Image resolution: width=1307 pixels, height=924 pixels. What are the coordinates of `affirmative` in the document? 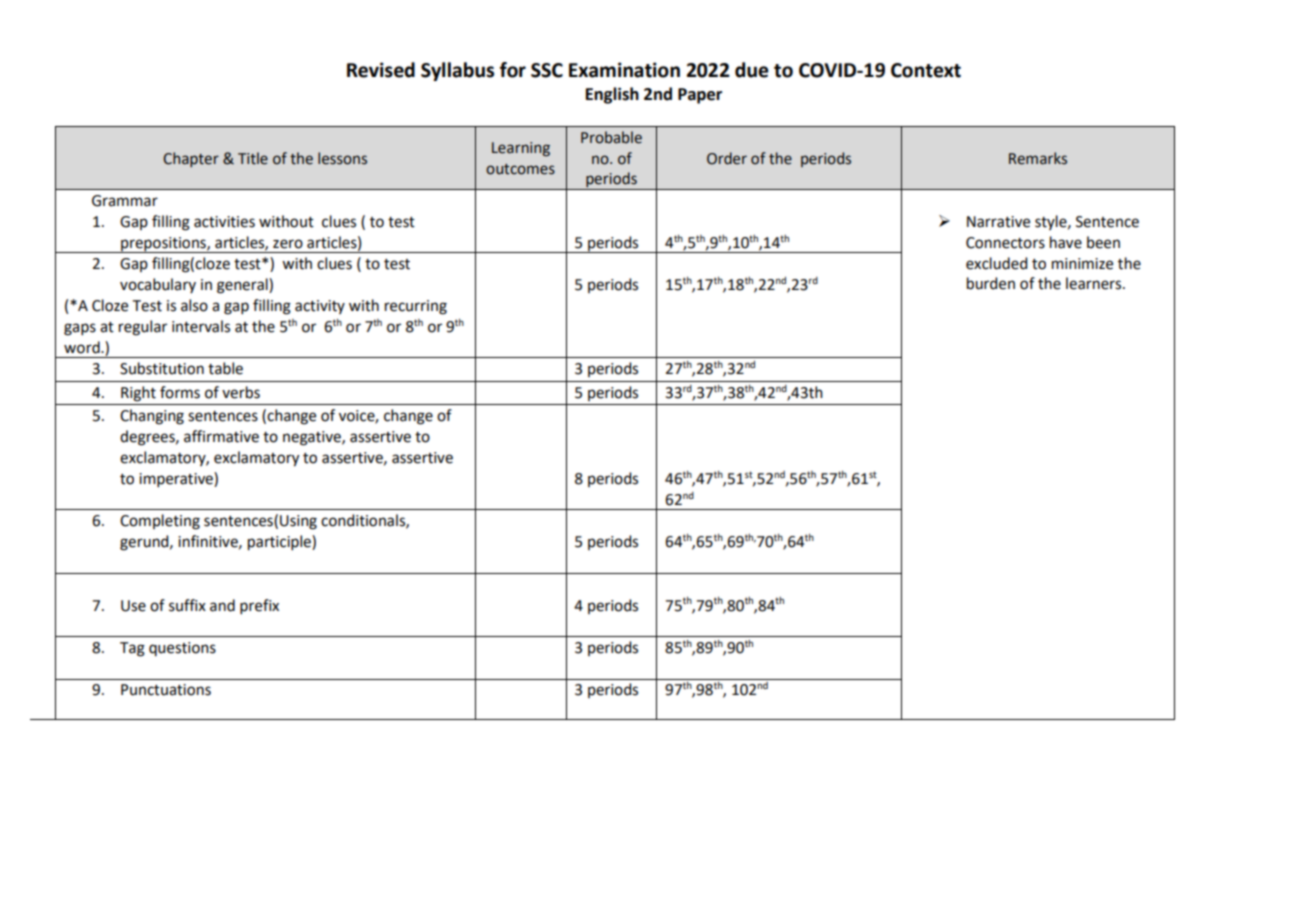 It's located at (221, 436).
